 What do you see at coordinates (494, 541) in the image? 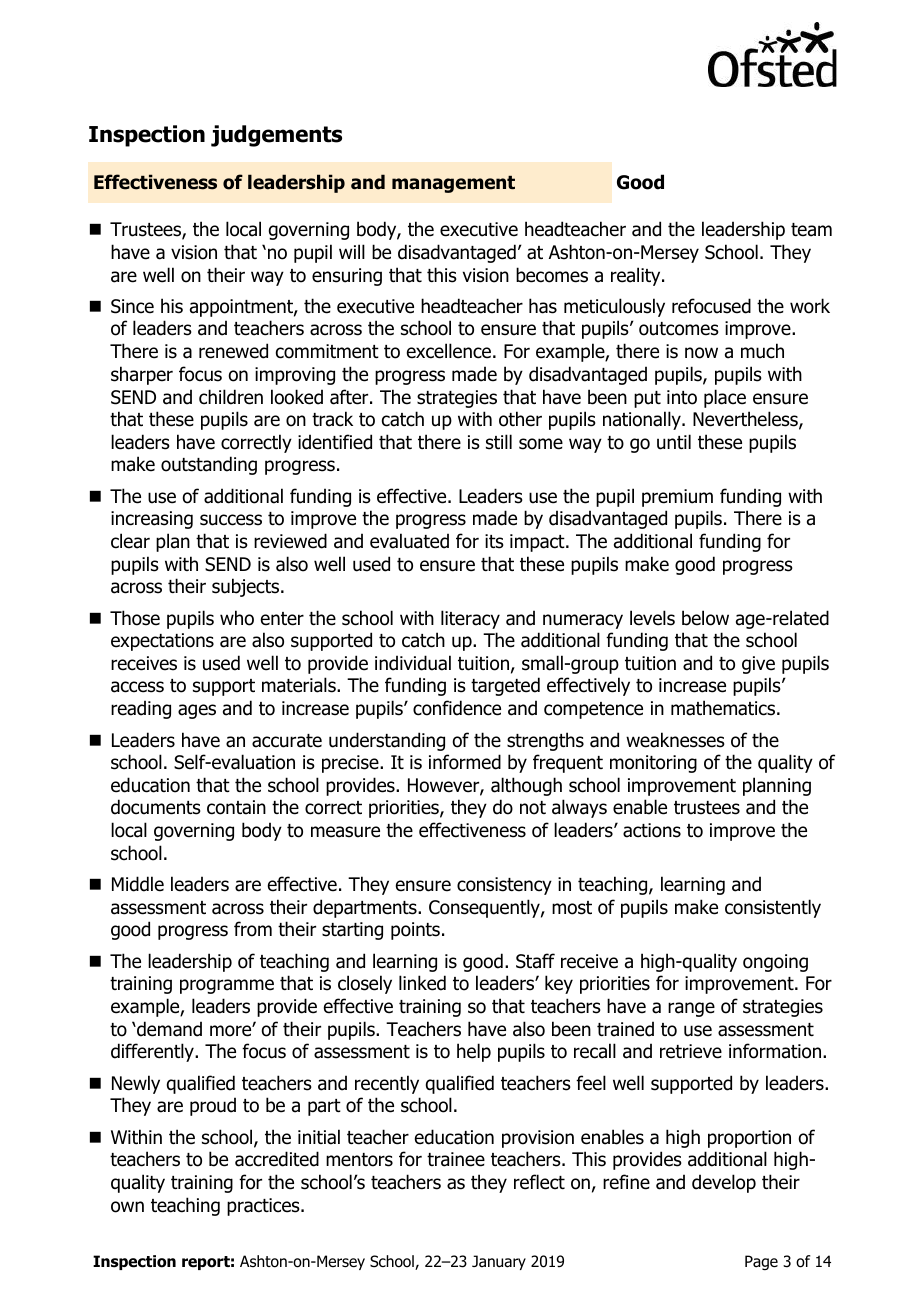
I see `its` at bounding box center [494, 541].
